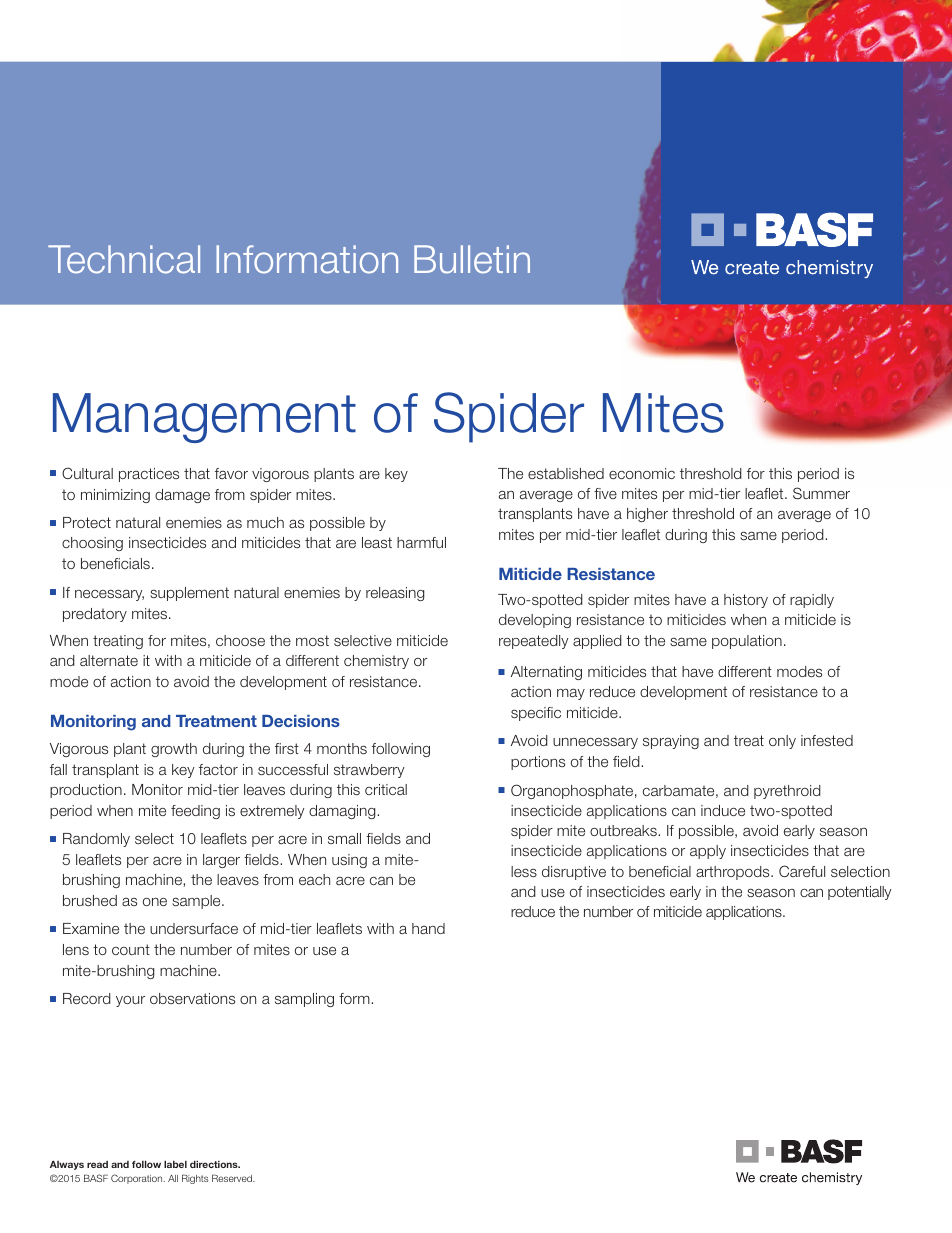  What do you see at coordinates (747, 642) in the page?
I see `population` at bounding box center [747, 642].
